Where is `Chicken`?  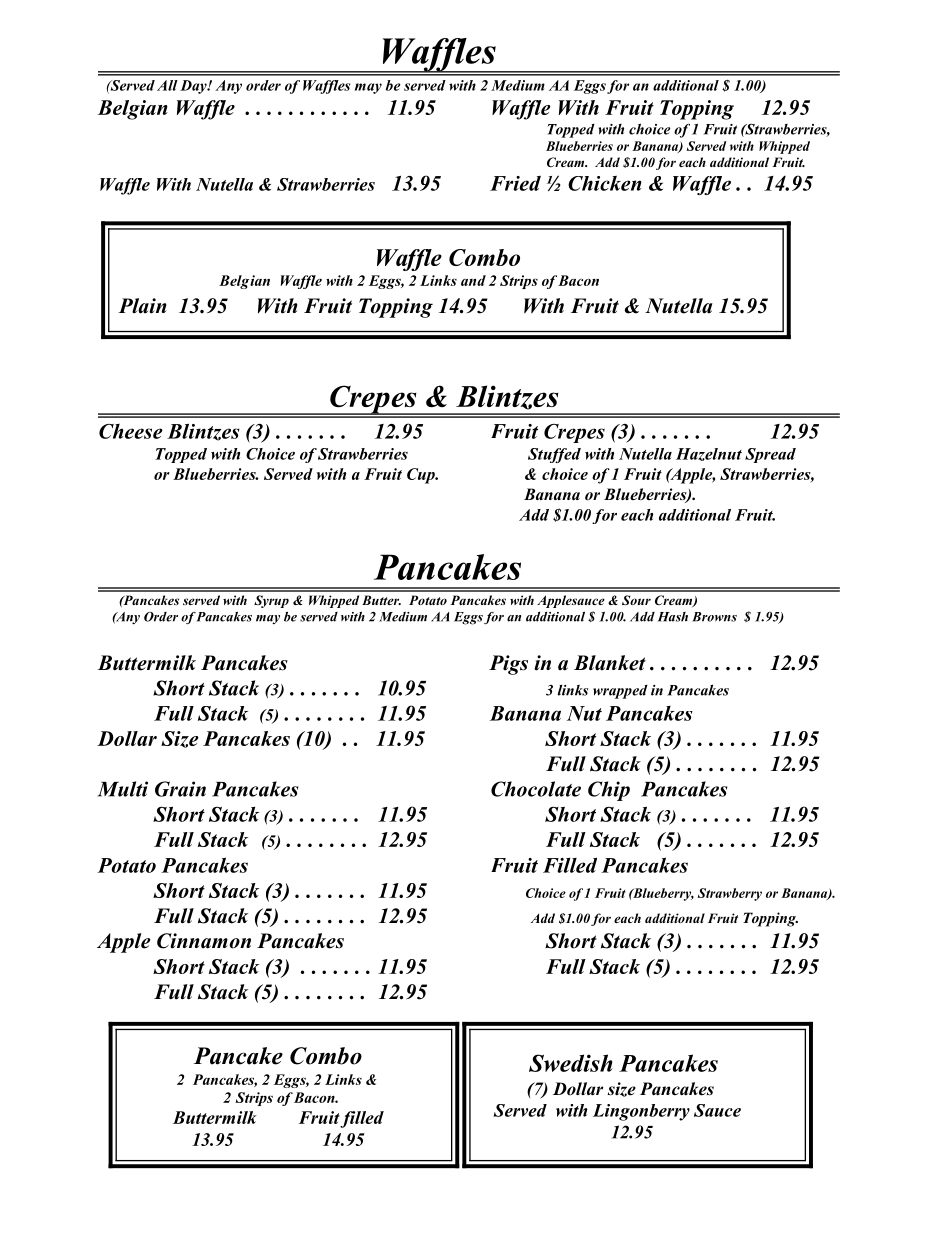
Chicken is located at coordinates (605, 183).
